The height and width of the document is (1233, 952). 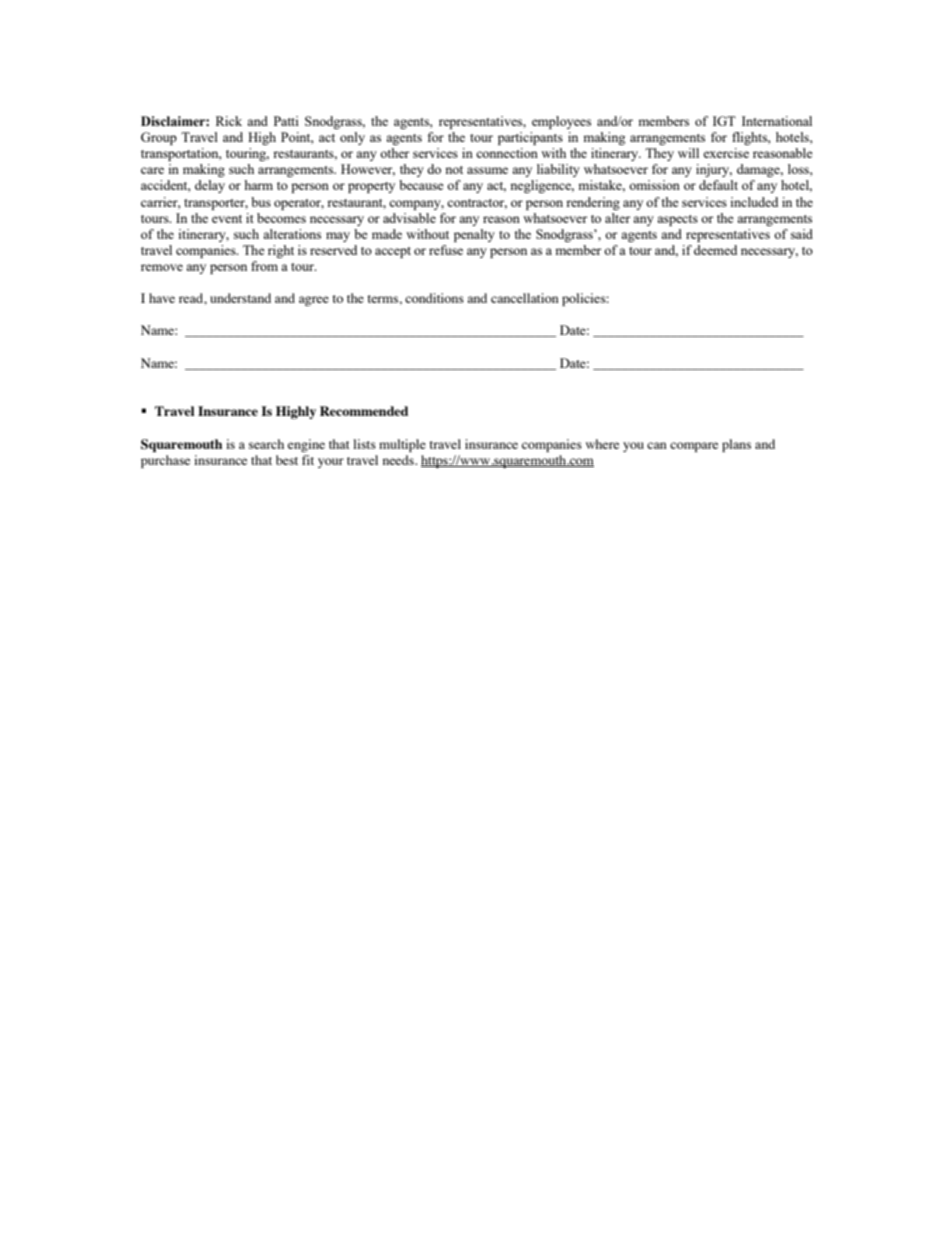 I want to click on because, so click(x=421, y=185).
